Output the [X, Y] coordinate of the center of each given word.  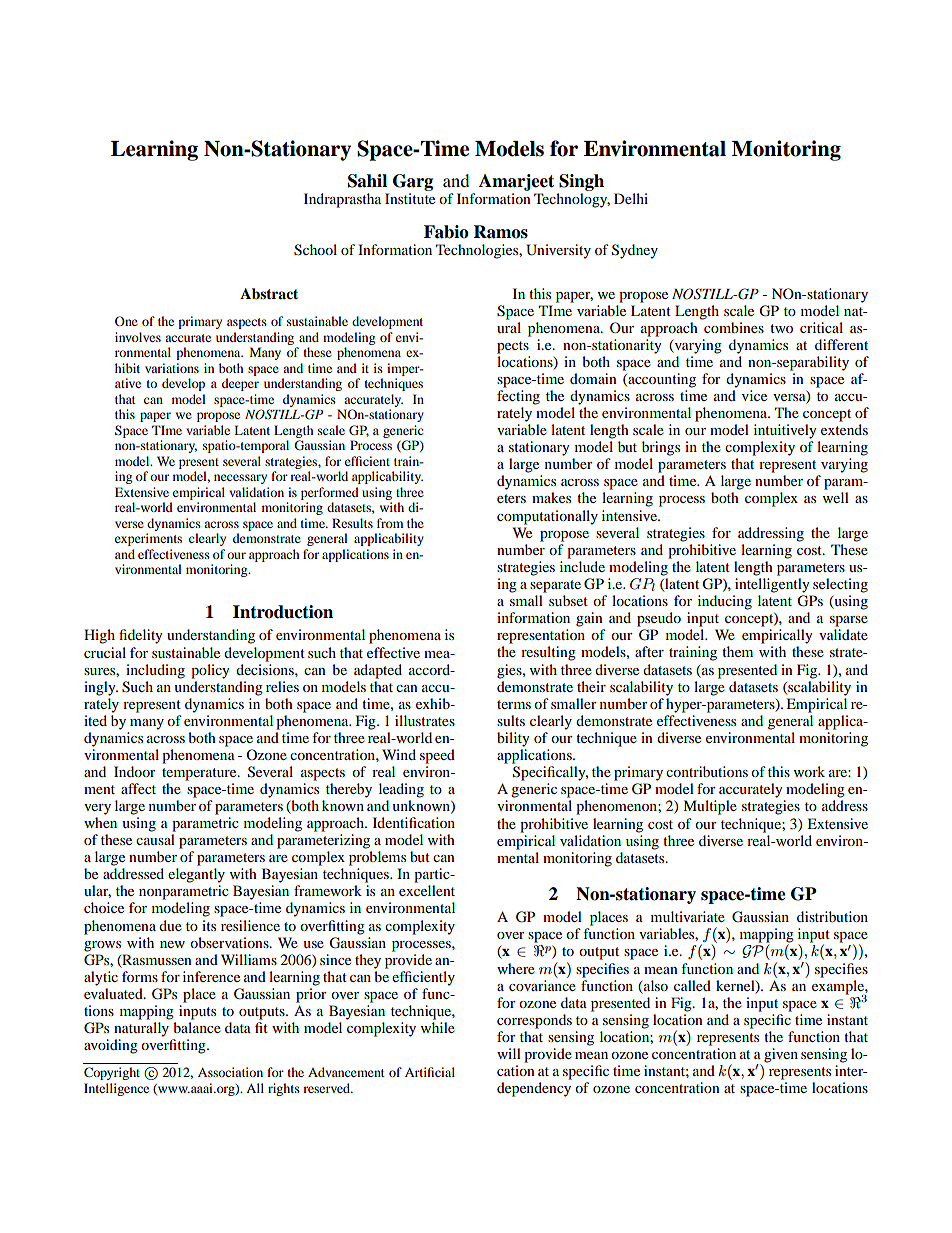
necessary [240, 479]
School [315, 250]
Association [230, 1072]
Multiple [710, 807]
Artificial [430, 1072]
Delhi [631, 198]
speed [437, 756]
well [836, 497]
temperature [200, 774]
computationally [547, 517]
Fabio [446, 232]
